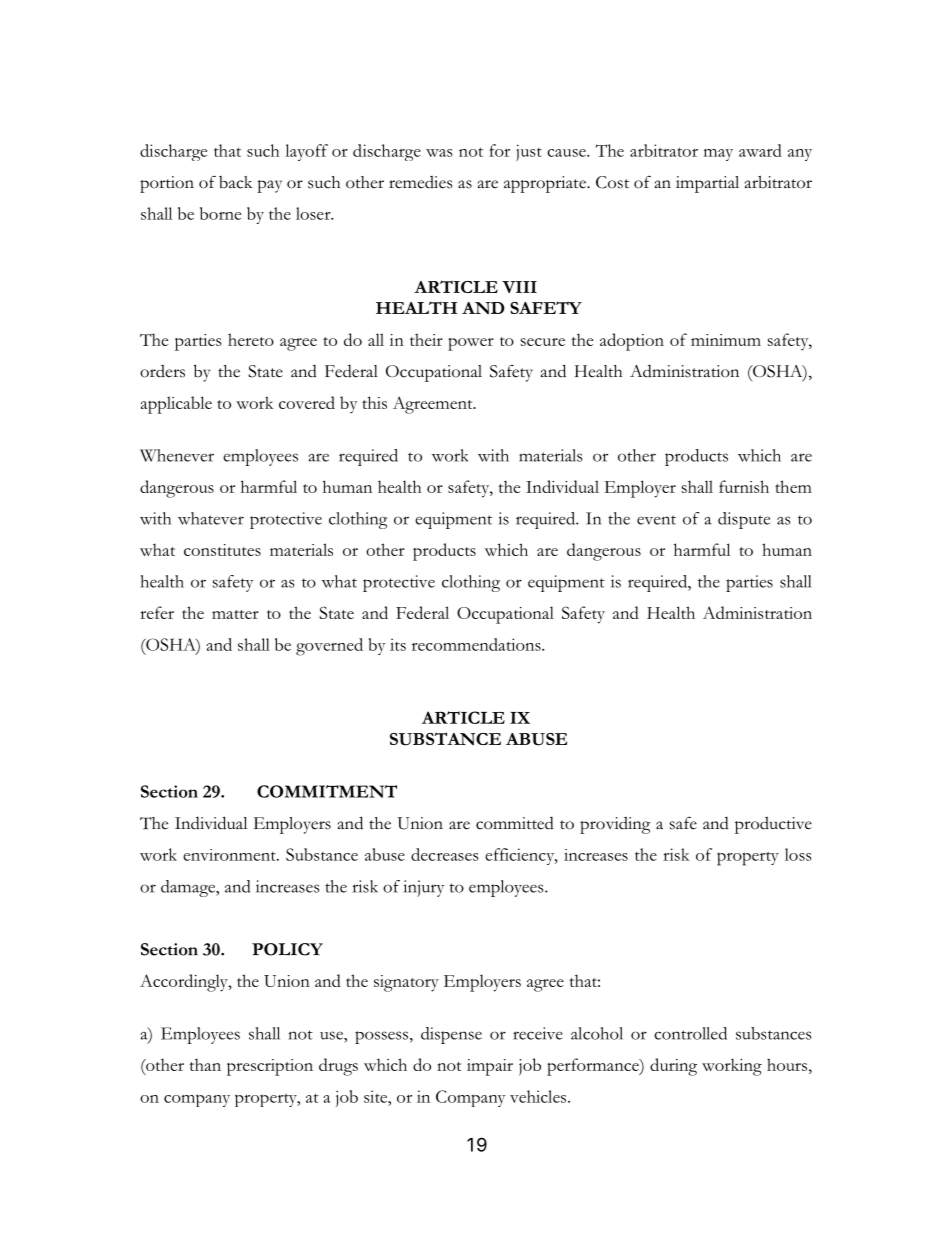  I want to click on impartial, so click(707, 184).
